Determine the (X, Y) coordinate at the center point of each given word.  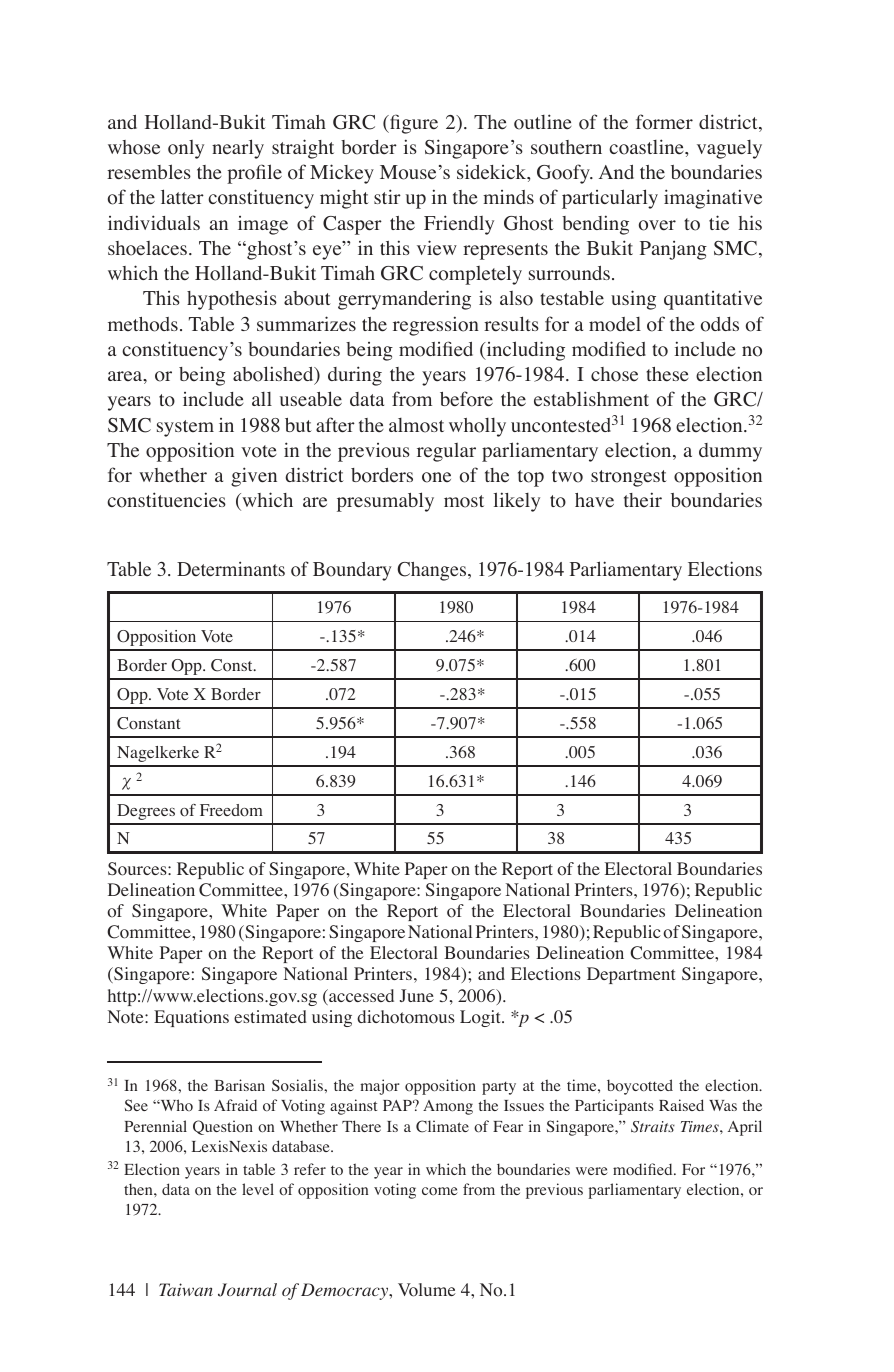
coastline (647, 147)
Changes (433, 571)
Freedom (231, 810)
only (186, 149)
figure (413, 124)
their (643, 499)
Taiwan (186, 1289)
